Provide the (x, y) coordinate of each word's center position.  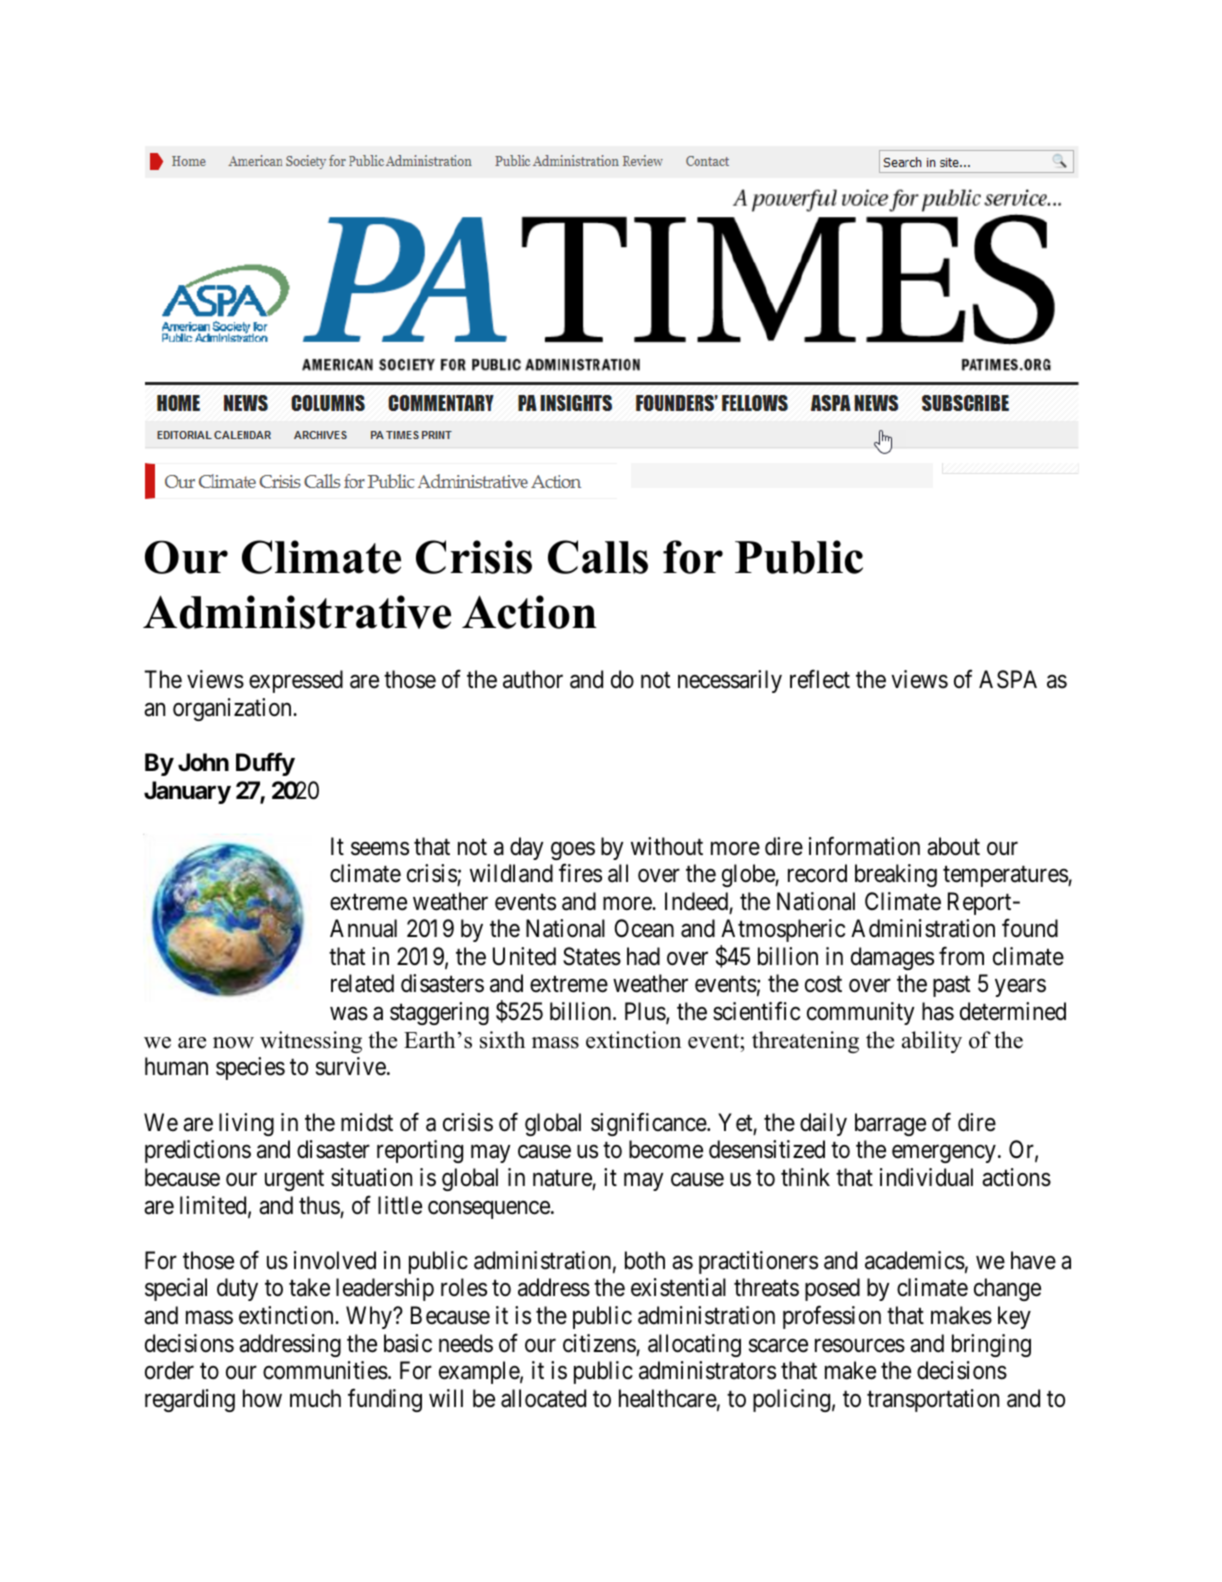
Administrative (297, 612)
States (592, 956)
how (262, 1398)
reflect (820, 679)
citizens (599, 1343)
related (362, 983)
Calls (598, 557)
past (951, 987)
